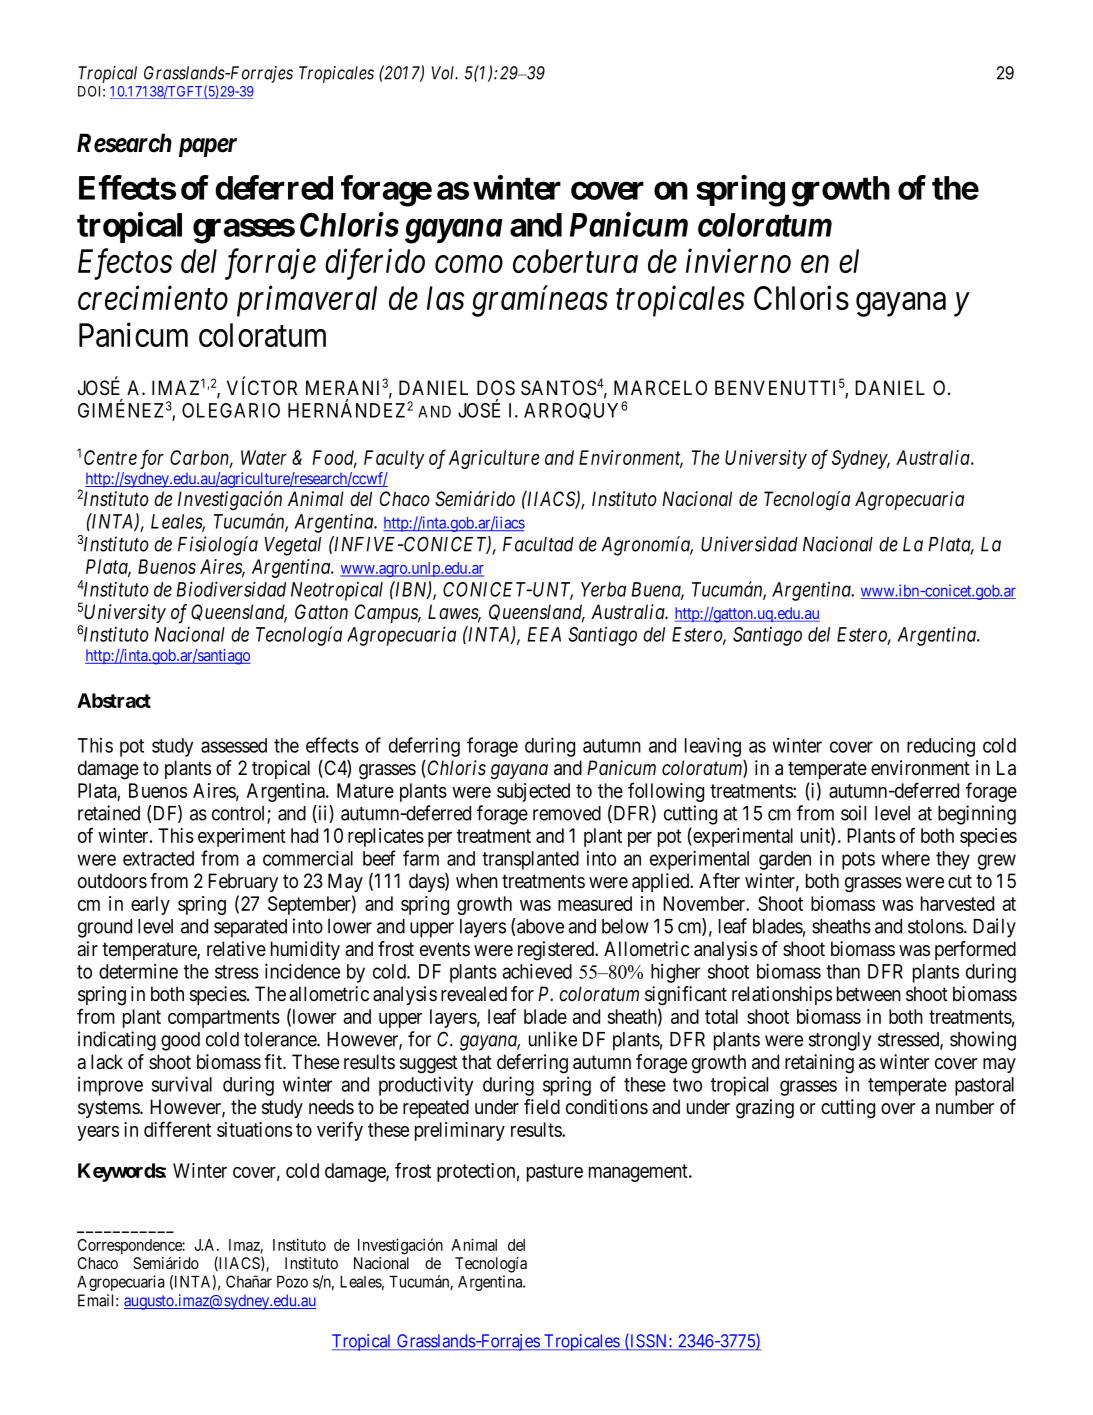 This image has height=1415, width=1093. What do you see at coordinates (595, 903) in the image?
I see `measured` at bounding box center [595, 903].
